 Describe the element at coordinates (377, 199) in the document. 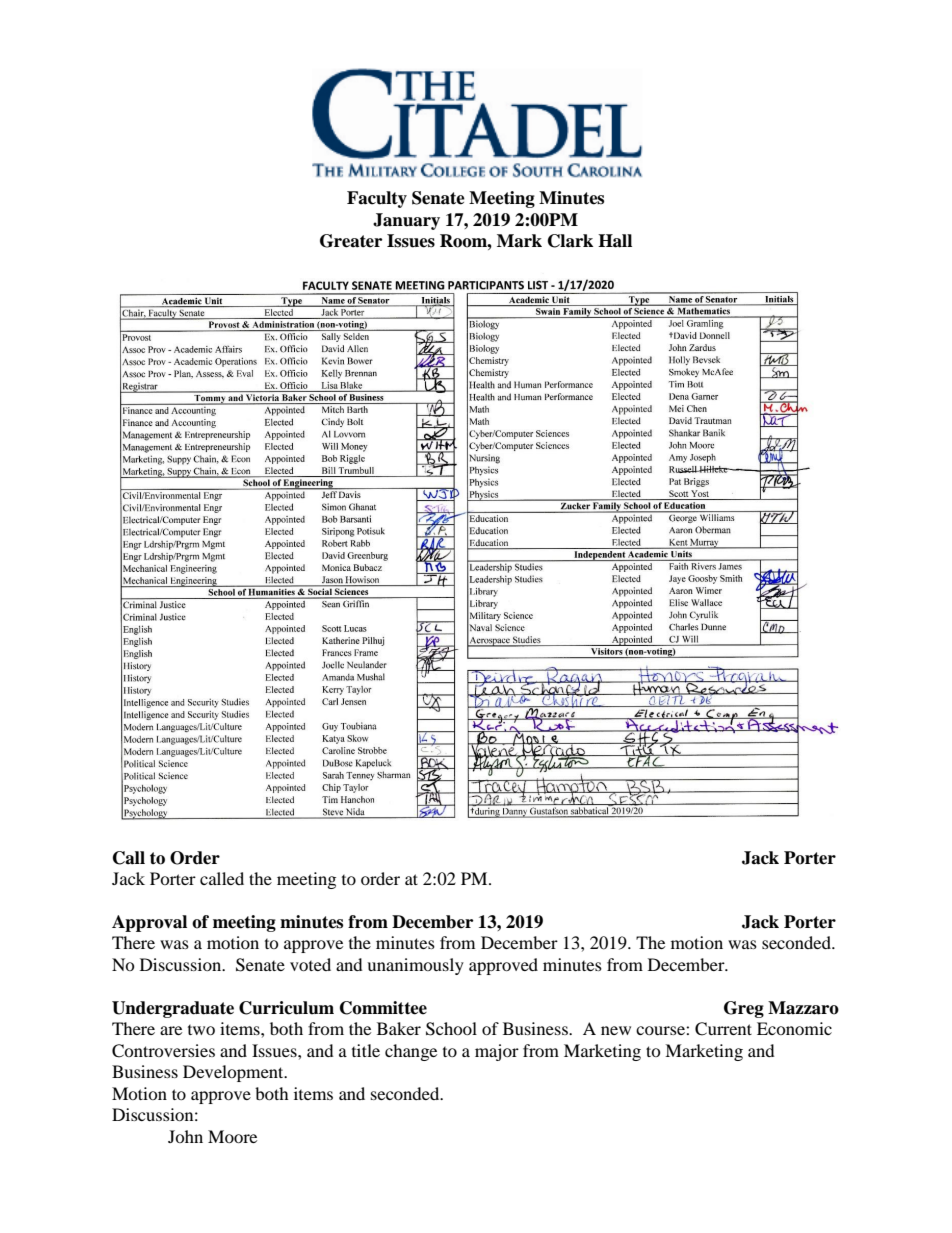

I see `Faculty` at that location.
